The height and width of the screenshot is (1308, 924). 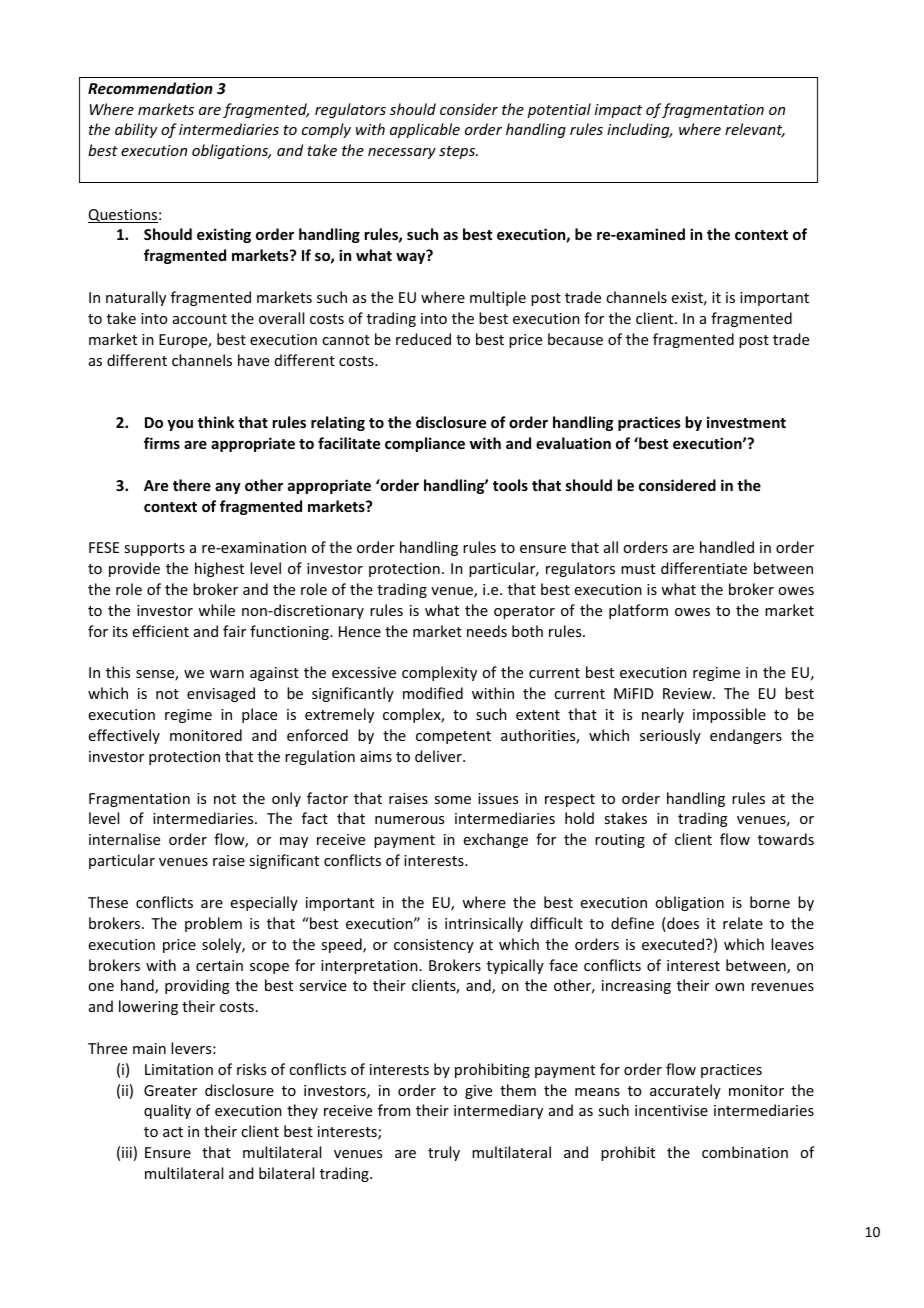 I want to click on reduced, so click(x=423, y=339).
